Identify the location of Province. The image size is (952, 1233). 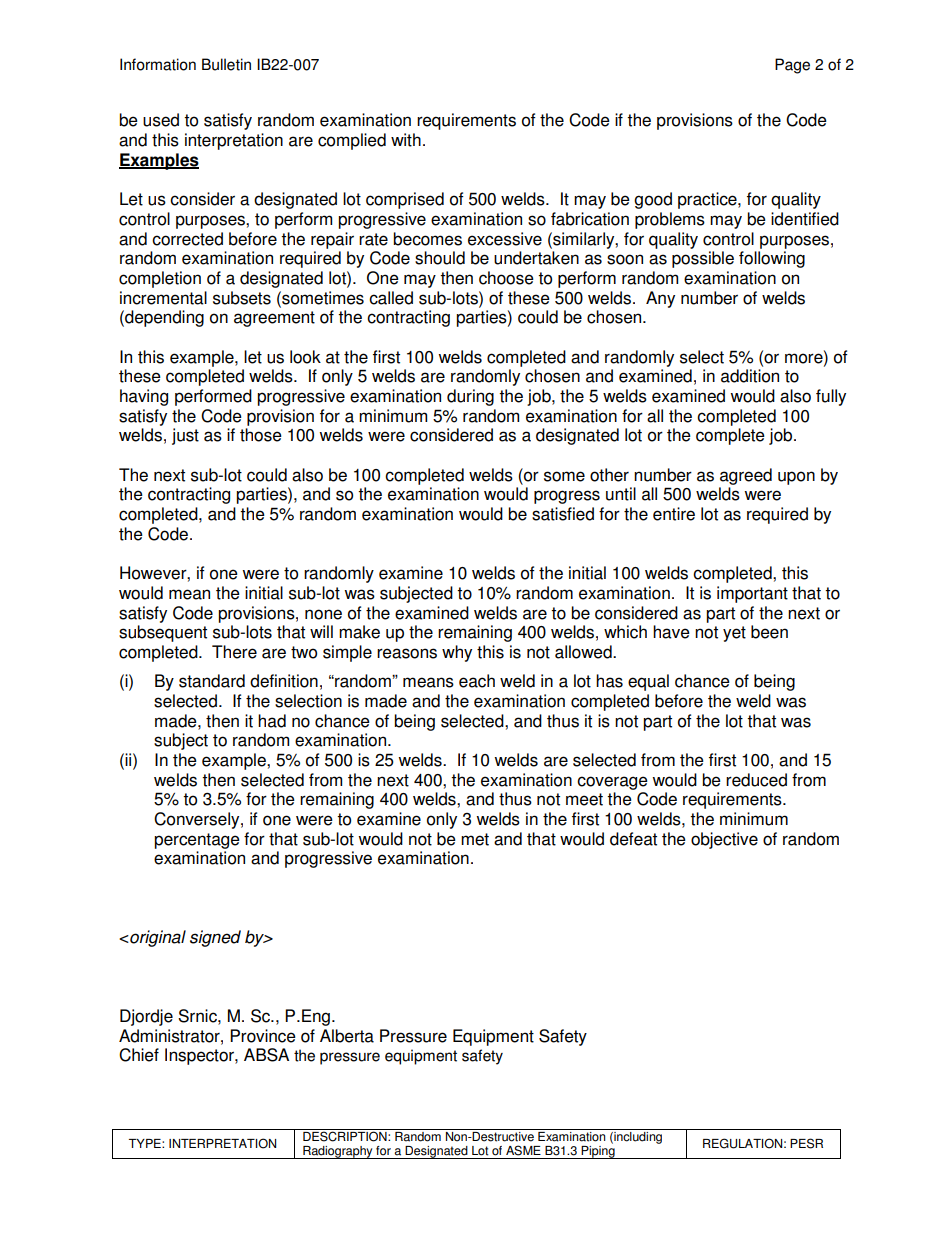
(263, 1036).
